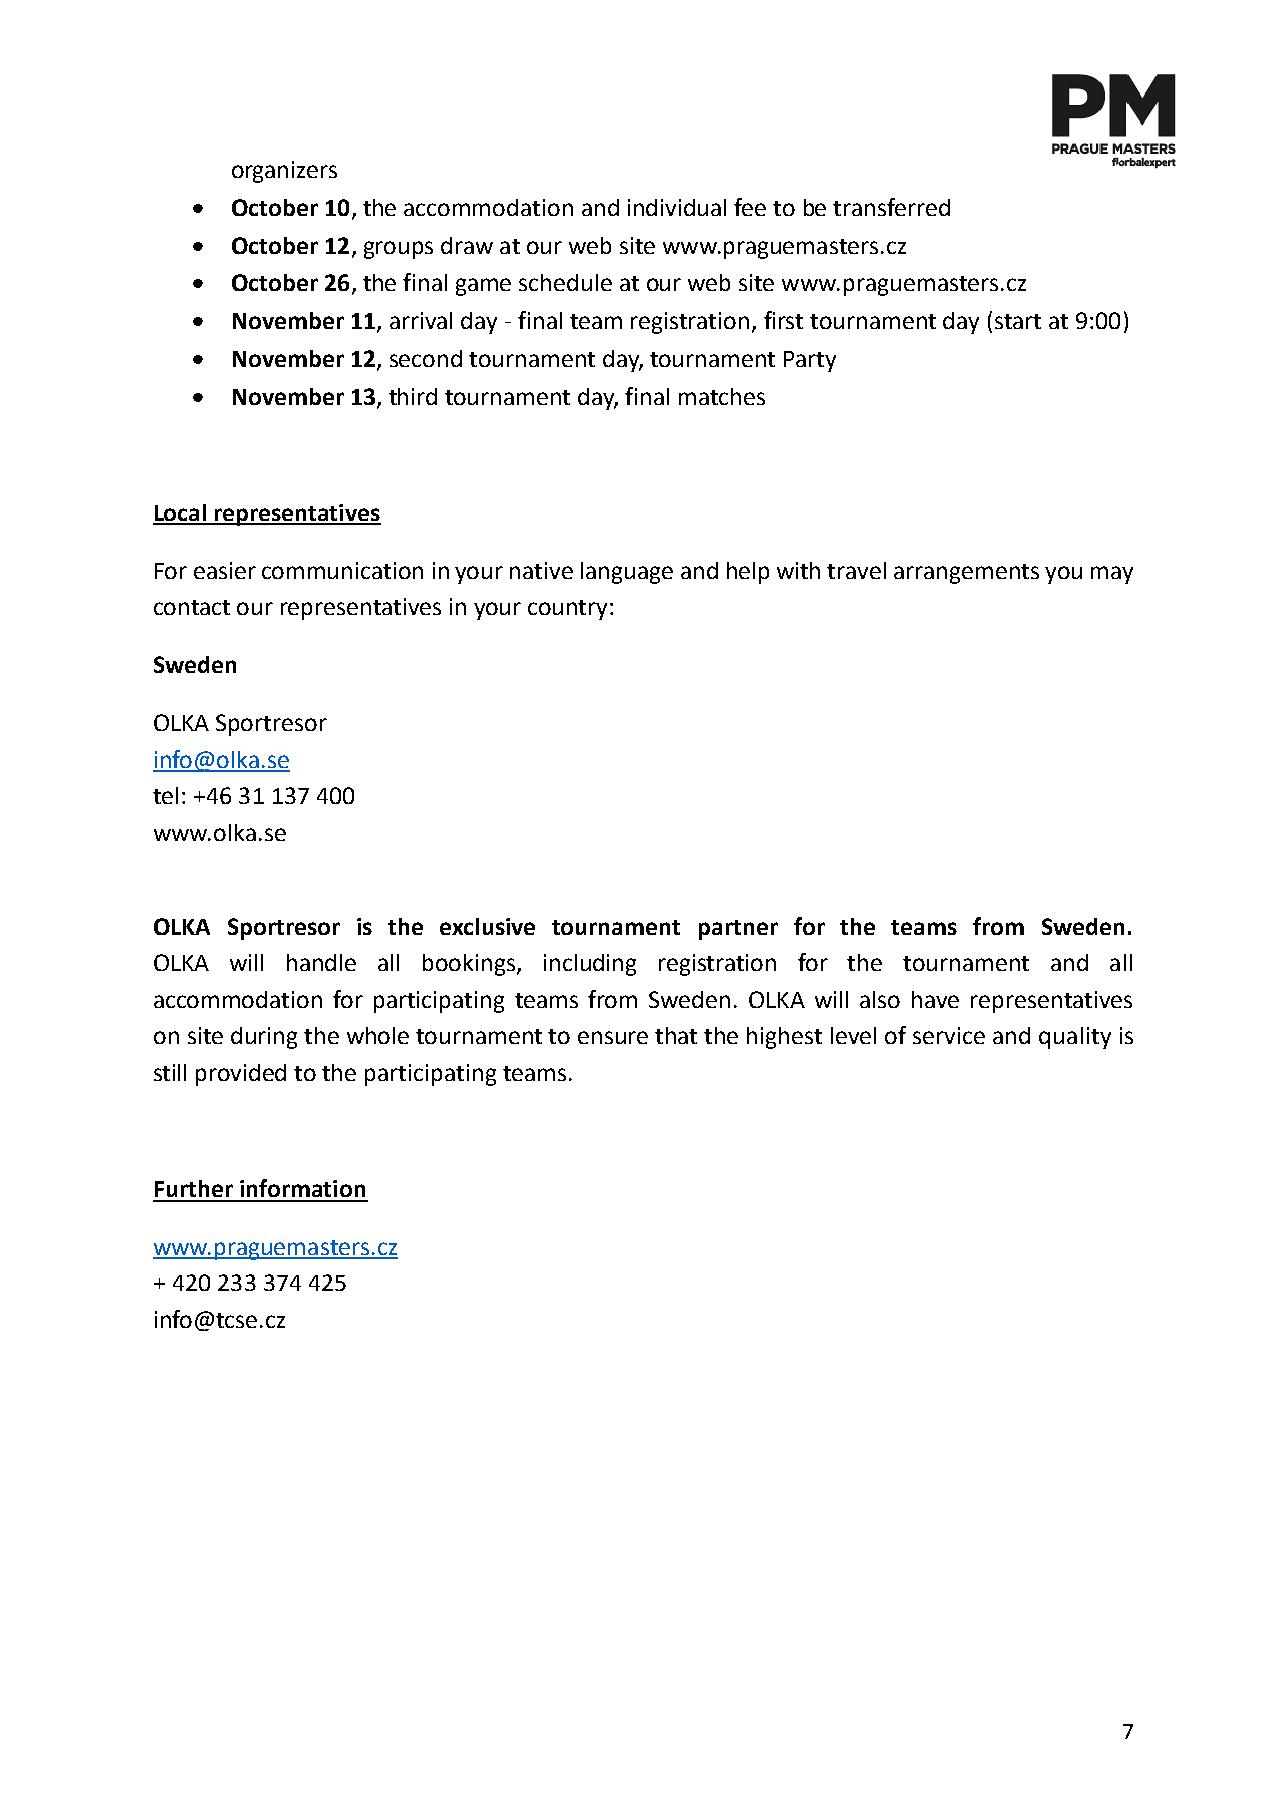 This screenshot has height=1820, width=1287. What do you see at coordinates (192, 607) in the screenshot?
I see `contact` at bounding box center [192, 607].
